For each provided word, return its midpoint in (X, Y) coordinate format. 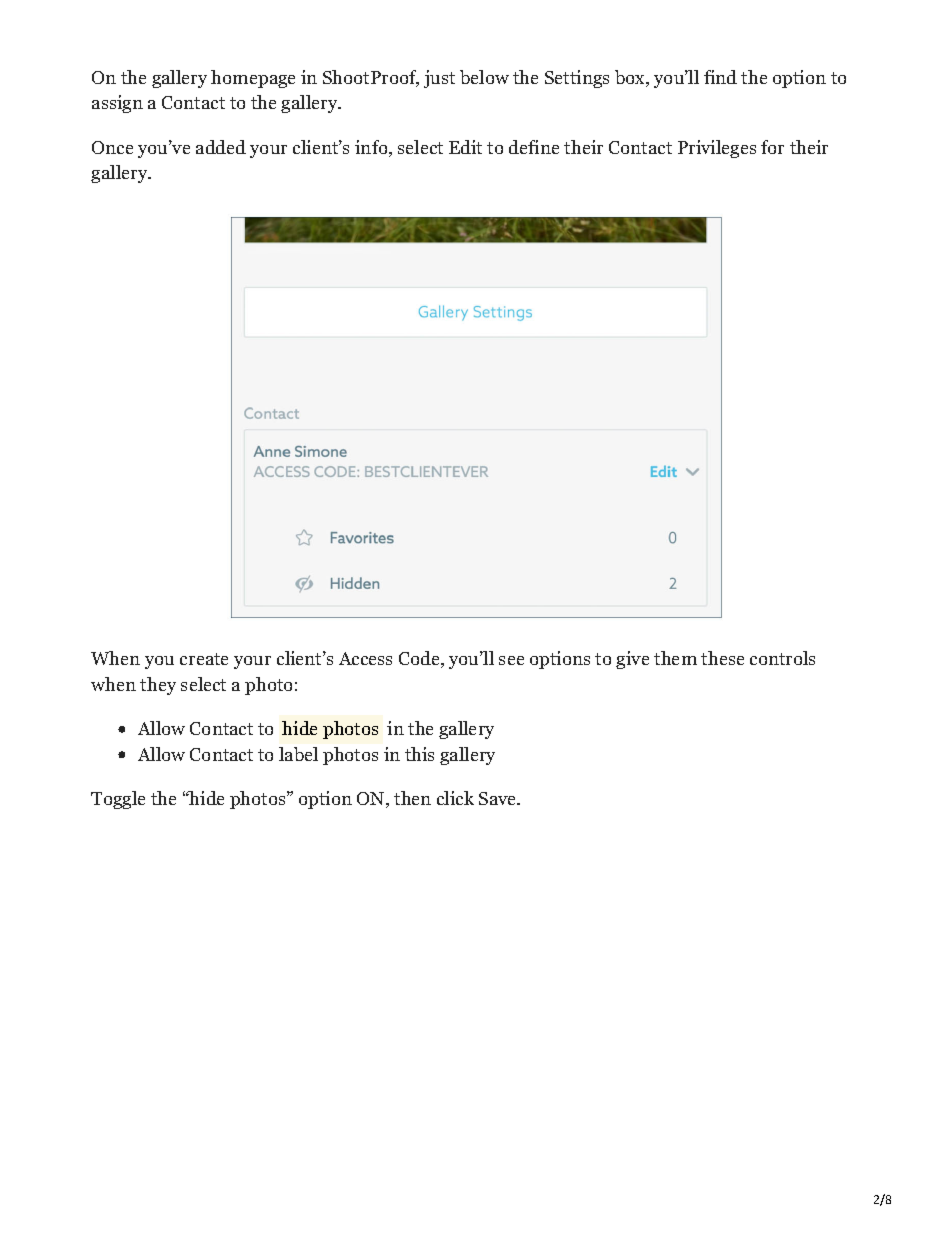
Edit (465, 147)
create (204, 659)
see (511, 660)
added (221, 147)
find (720, 77)
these (722, 658)
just (439, 79)
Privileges (717, 149)
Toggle (118, 800)
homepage (253, 79)
